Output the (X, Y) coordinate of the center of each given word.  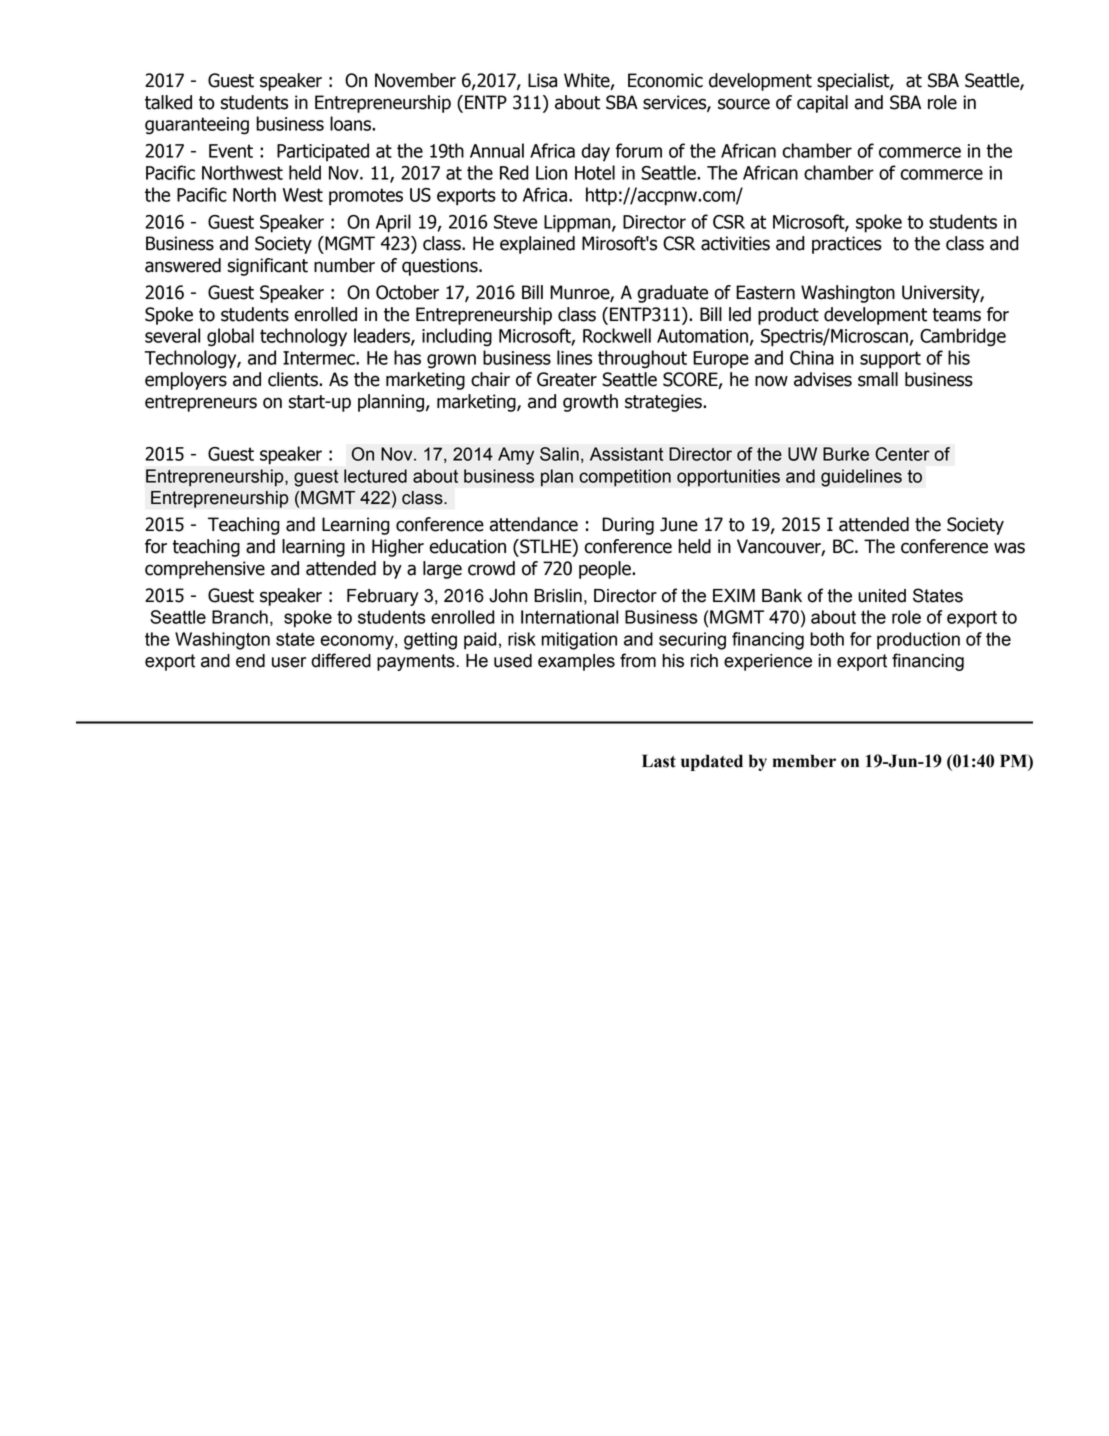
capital (822, 104)
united (882, 596)
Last (659, 761)
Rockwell (617, 335)
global (230, 337)
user (289, 662)
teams (956, 315)
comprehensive (205, 570)
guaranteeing (197, 126)
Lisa (542, 80)
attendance (534, 524)
